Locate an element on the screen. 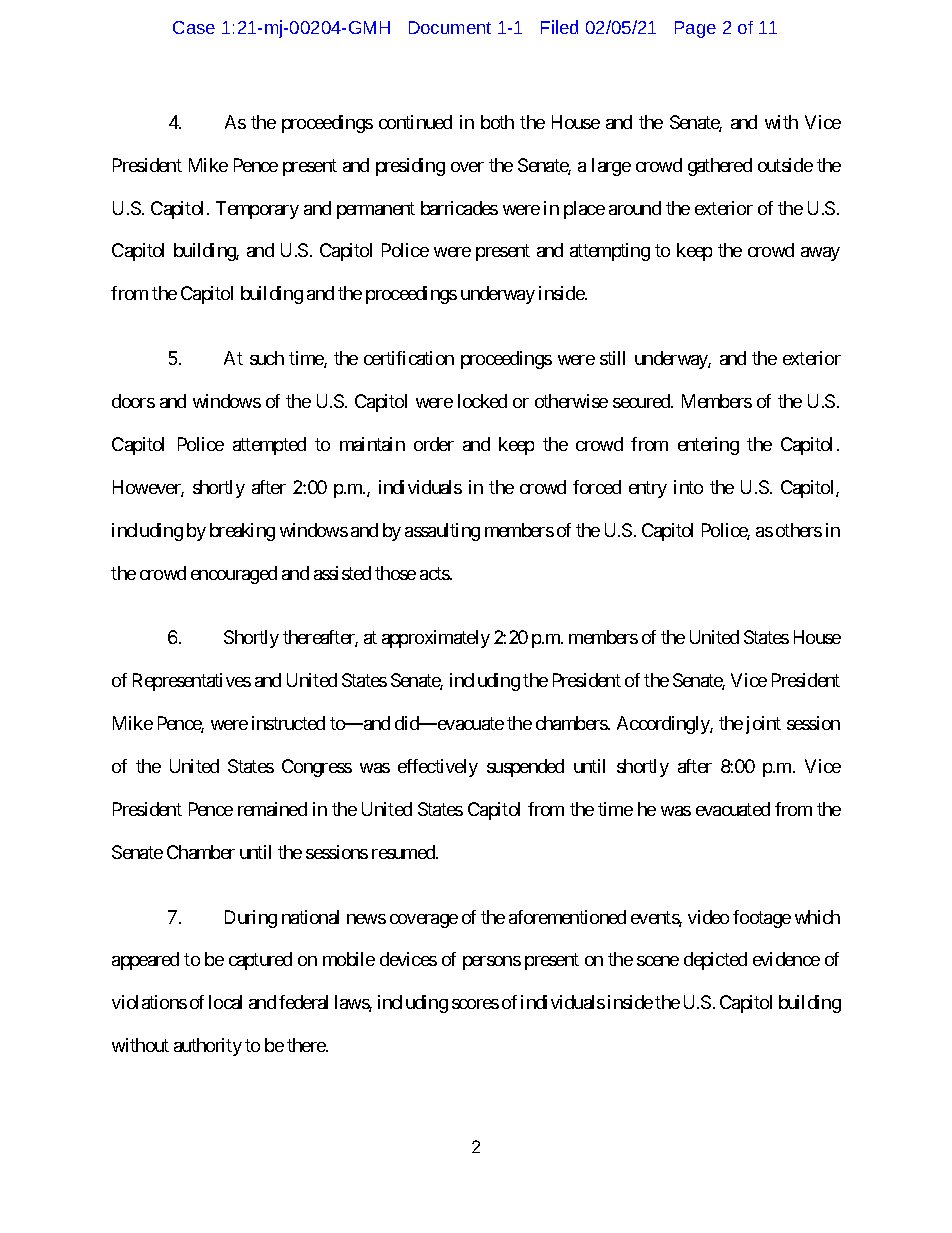 This screenshot has height=1233, width=952. scores is located at coordinates (475, 1004).
